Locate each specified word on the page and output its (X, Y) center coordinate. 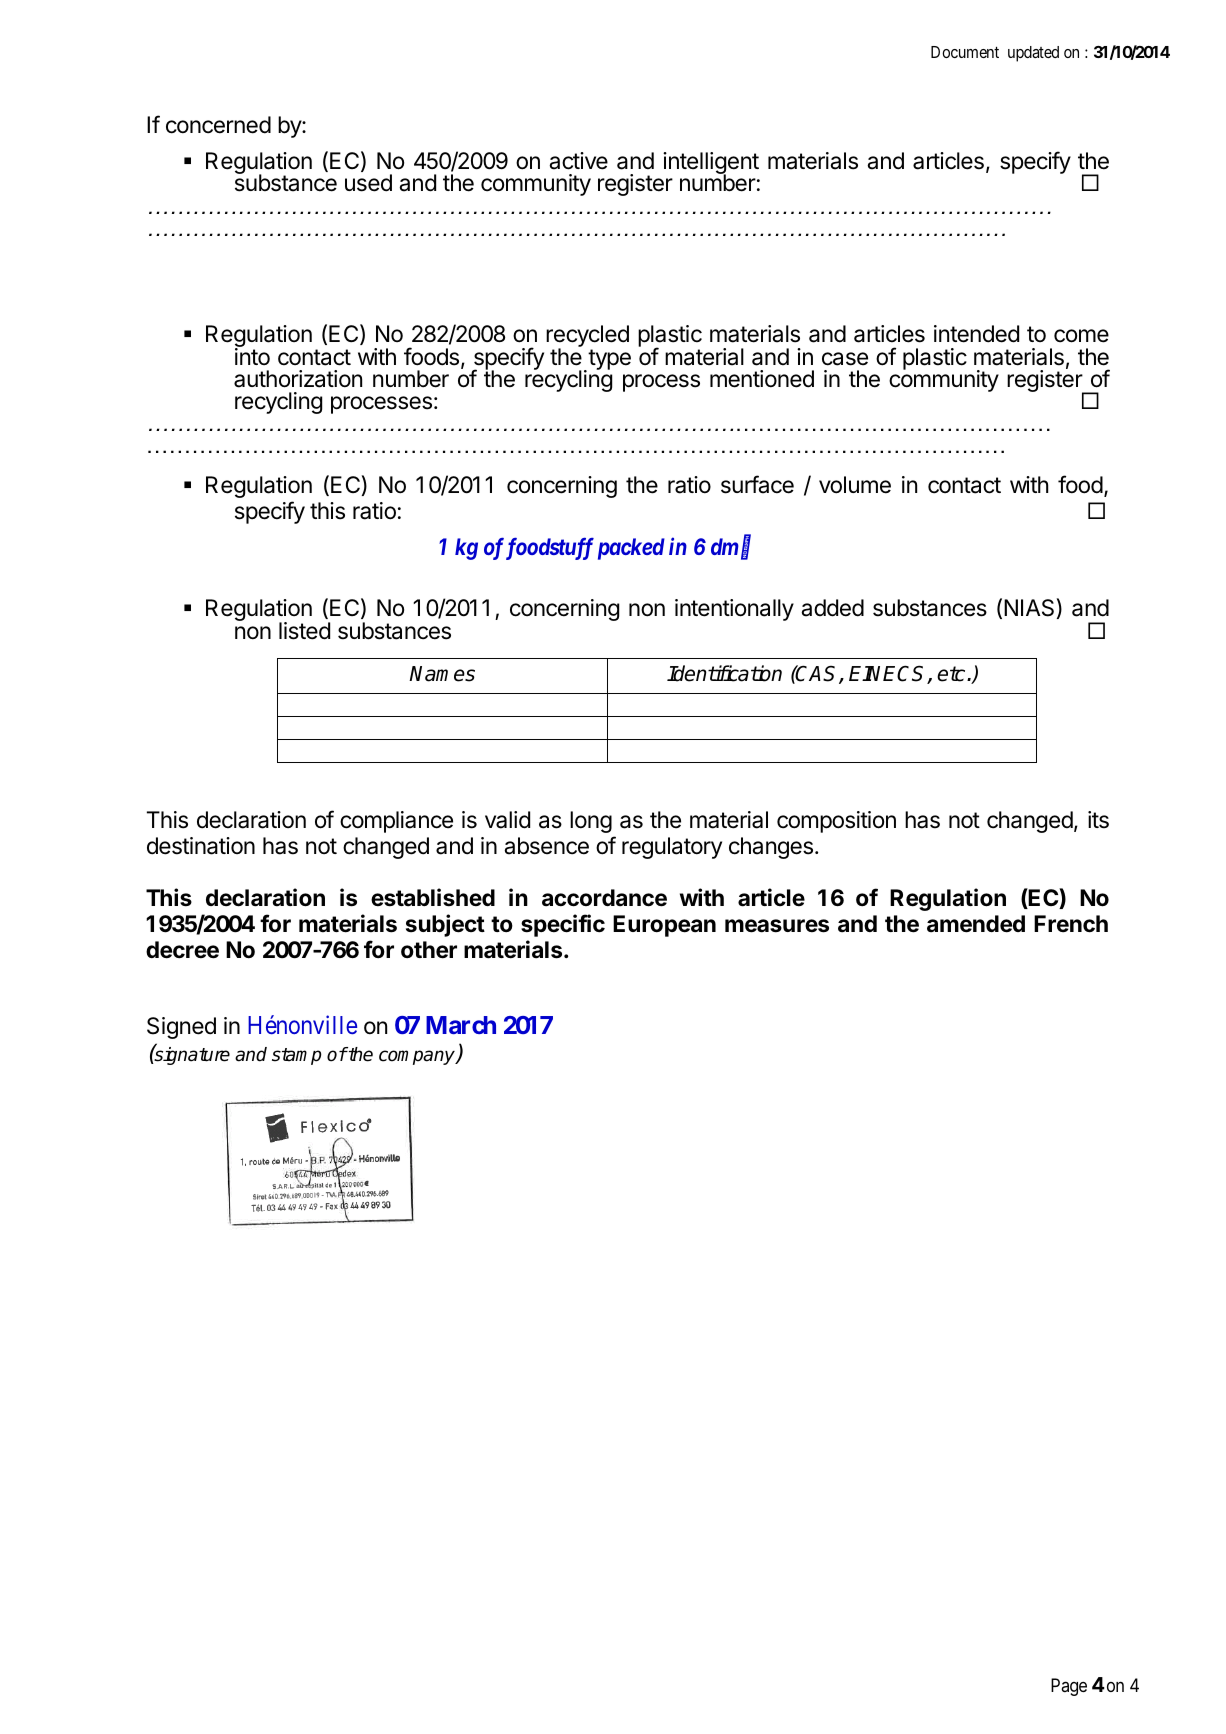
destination (201, 846)
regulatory (672, 848)
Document (965, 52)
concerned (218, 125)
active (578, 161)
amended (976, 924)
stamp (297, 1056)
